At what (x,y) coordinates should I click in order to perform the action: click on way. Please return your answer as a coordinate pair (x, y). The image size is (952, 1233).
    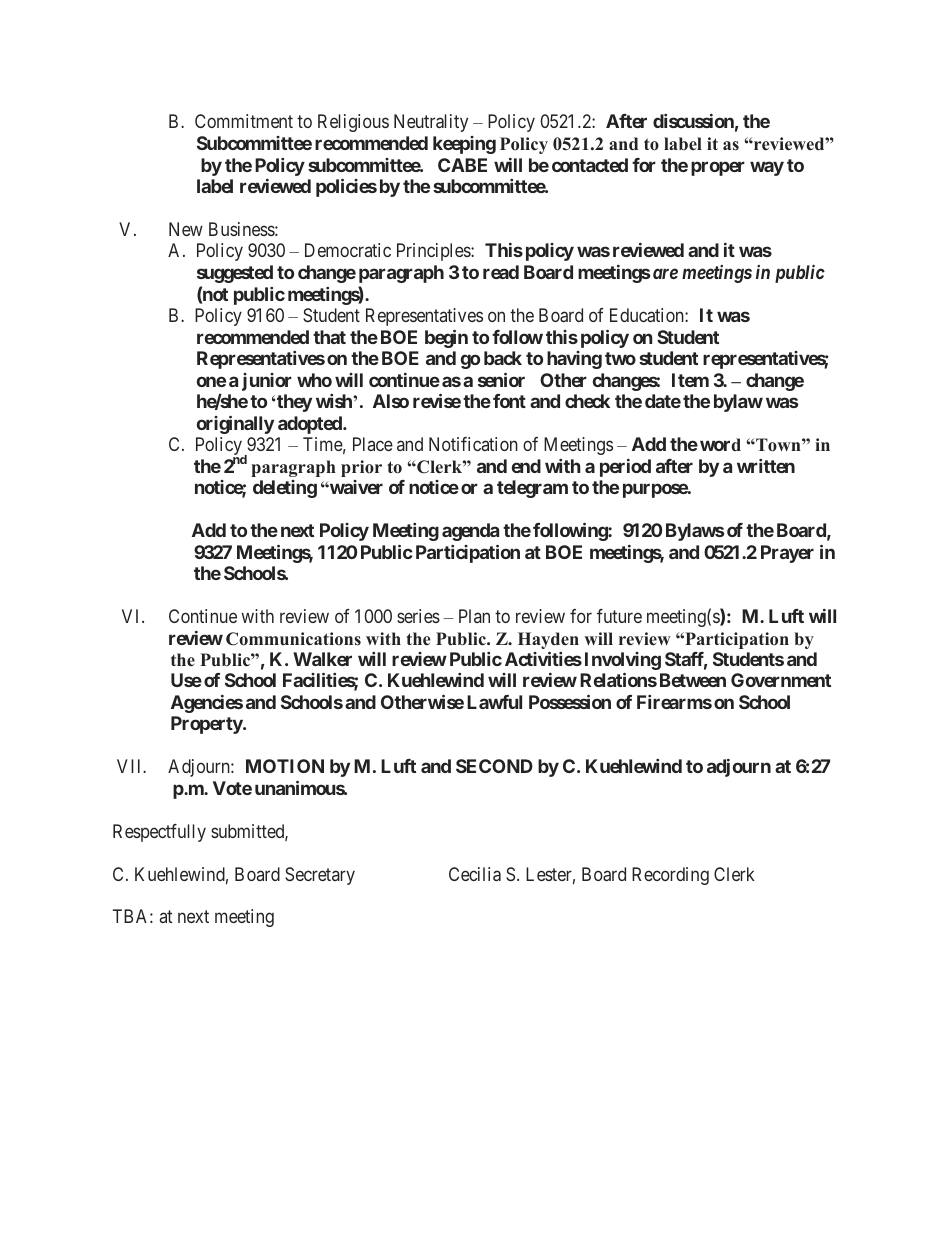
    Looking at the image, I should click on (767, 168).
